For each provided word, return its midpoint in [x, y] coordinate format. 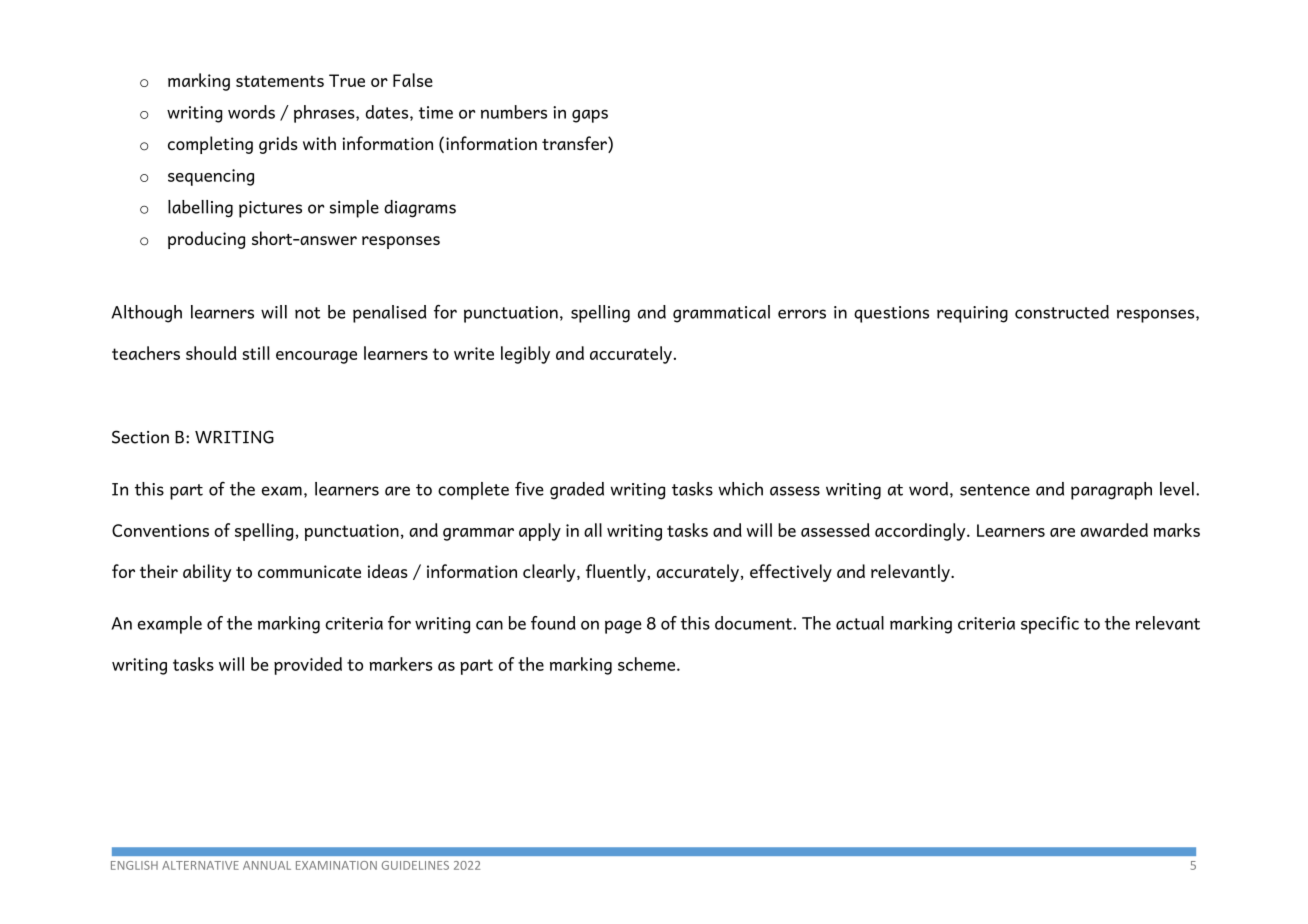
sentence [995, 490]
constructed [1062, 312]
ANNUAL [267, 865]
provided [308, 666]
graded [577, 491]
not [307, 313]
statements [280, 81]
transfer [575, 144]
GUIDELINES [415, 865]
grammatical [721, 314]
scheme [648, 664]
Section [140, 437]
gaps [590, 116]
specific [1050, 625]
